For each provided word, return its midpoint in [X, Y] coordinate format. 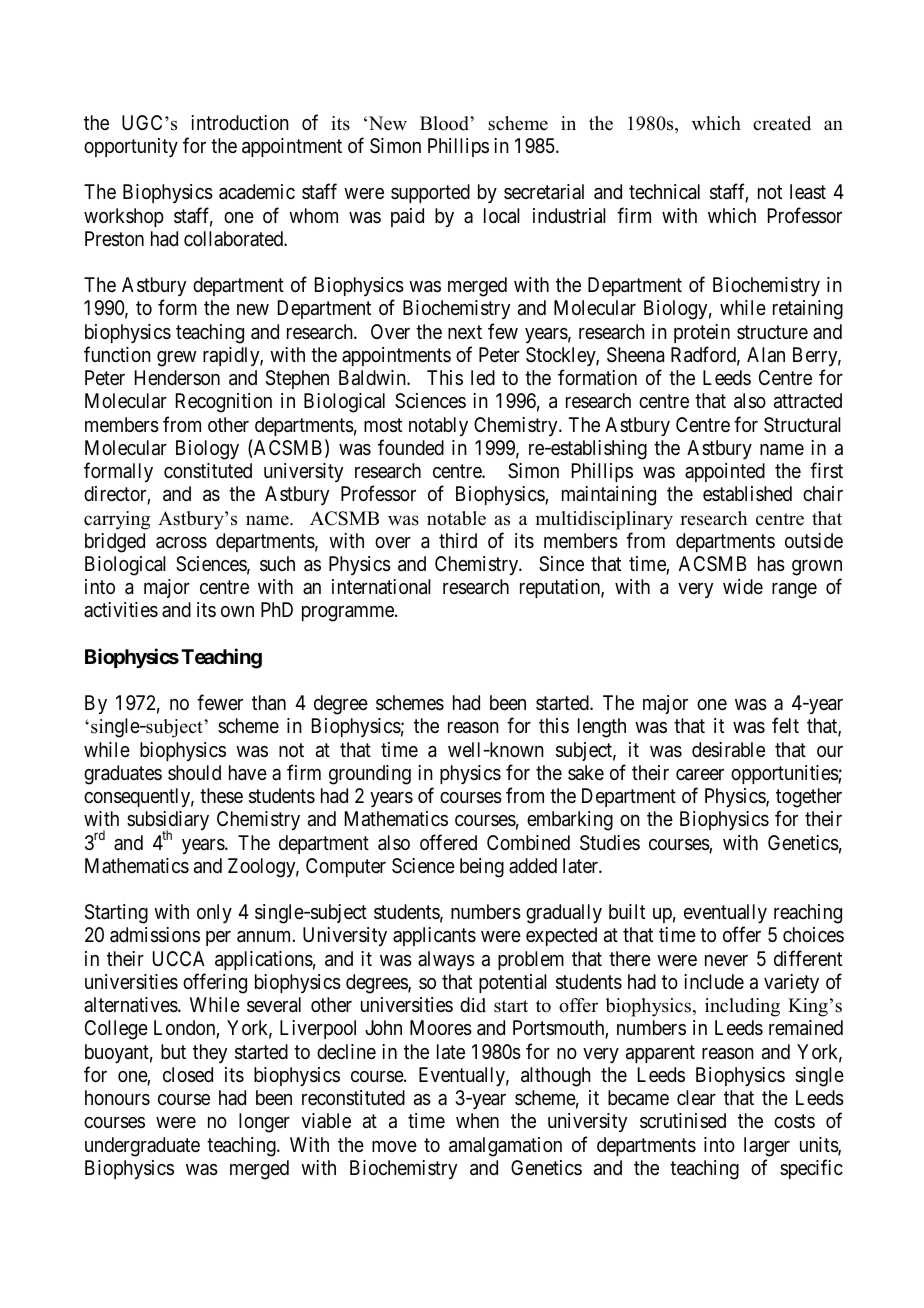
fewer [220, 702]
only [214, 913]
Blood [445, 123]
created [782, 123]
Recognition [224, 403]
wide [743, 586]
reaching [808, 914]
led [483, 377]
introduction [240, 122]
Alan [766, 355]
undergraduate [142, 1147]
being [482, 868]
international [381, 587]
